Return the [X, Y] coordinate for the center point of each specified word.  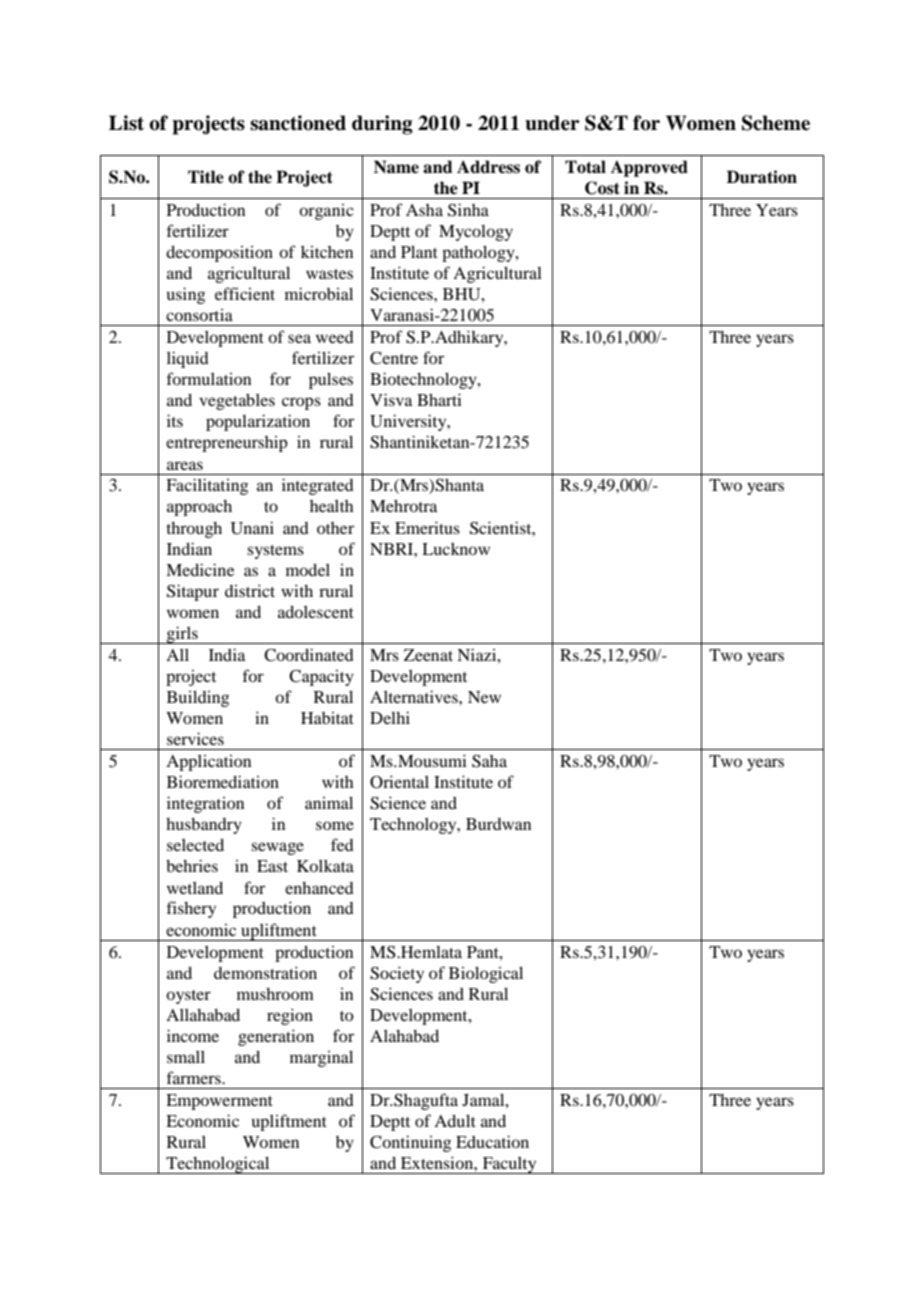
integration [205, 804]
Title [206, 177]
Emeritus [427, 527]
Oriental [399, 782]
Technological [218, 1165]
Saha [489, 761]
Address [488, 167]
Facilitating [207, 486]
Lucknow [456, 549]
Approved [649, 168]
